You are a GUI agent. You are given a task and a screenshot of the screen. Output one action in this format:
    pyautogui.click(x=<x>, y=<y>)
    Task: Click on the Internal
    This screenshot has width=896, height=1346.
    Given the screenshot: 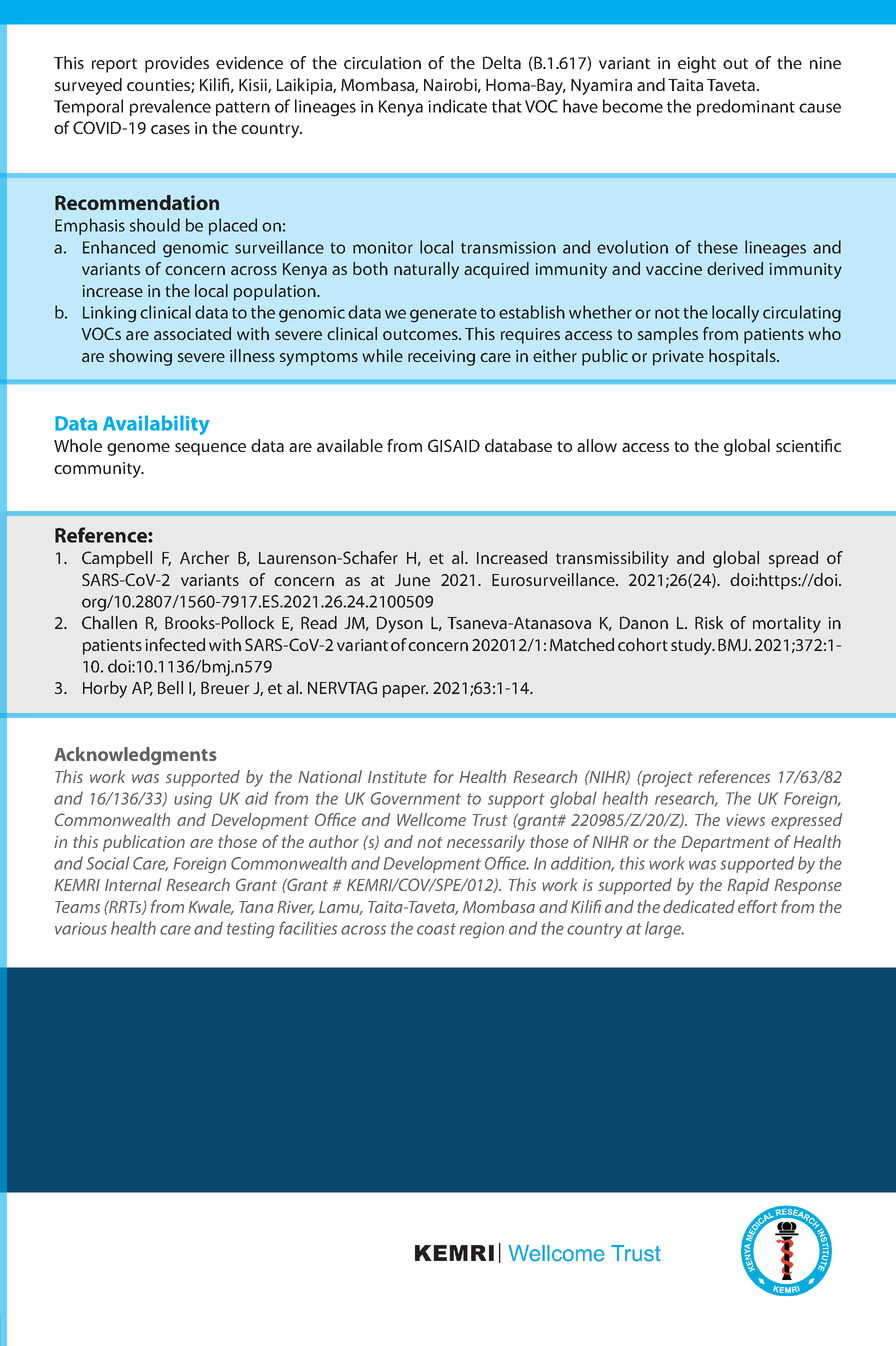 What is the action you would take?
    pyautogui.click(x=133, y=884)
